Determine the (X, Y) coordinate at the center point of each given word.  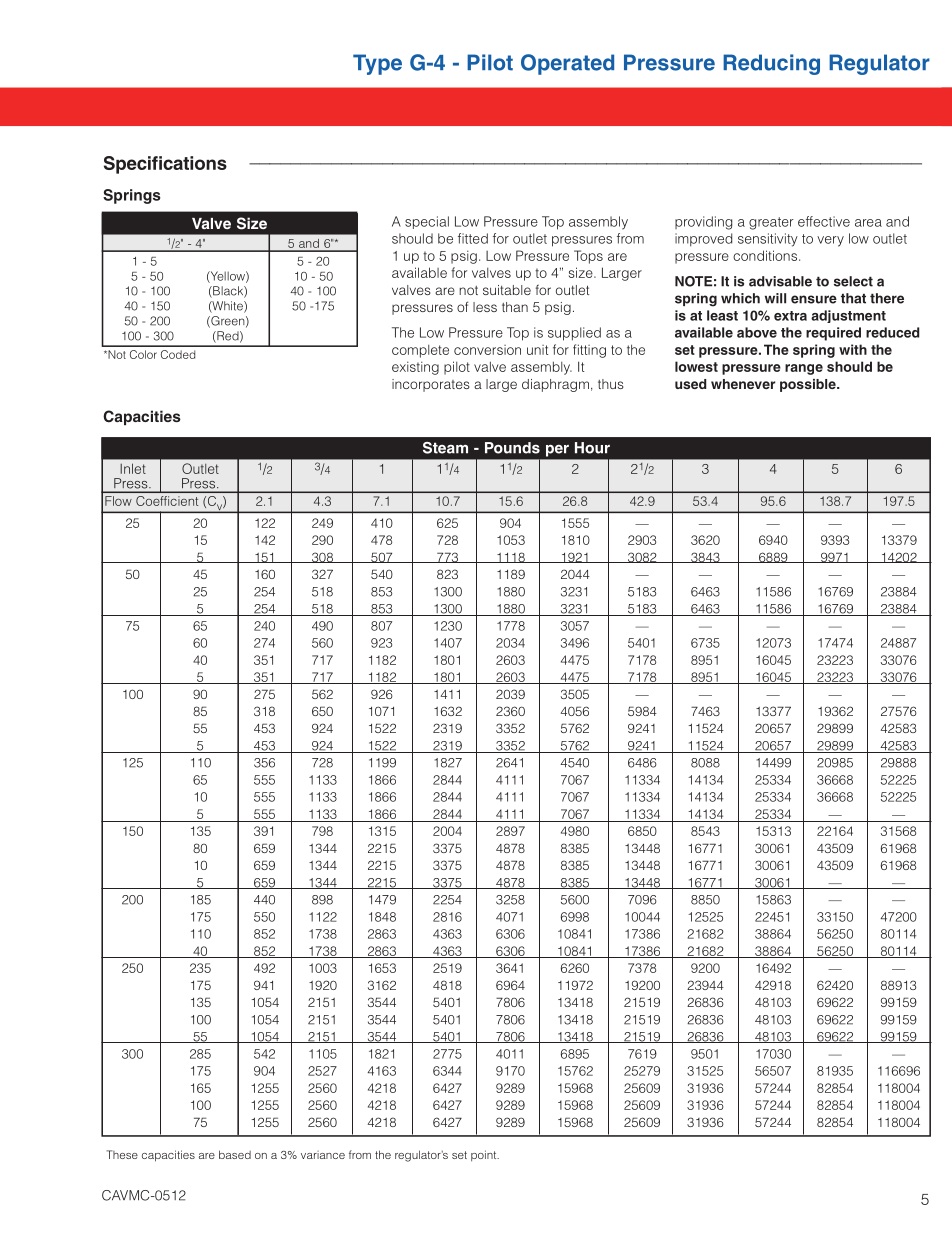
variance (323, 1155)
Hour (592, 448)
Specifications (165, 165)
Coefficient (167, 501)
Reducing (771, 64)
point (485, 1155)
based (235, 1154)
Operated (567, 64)
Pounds (512, 448)
